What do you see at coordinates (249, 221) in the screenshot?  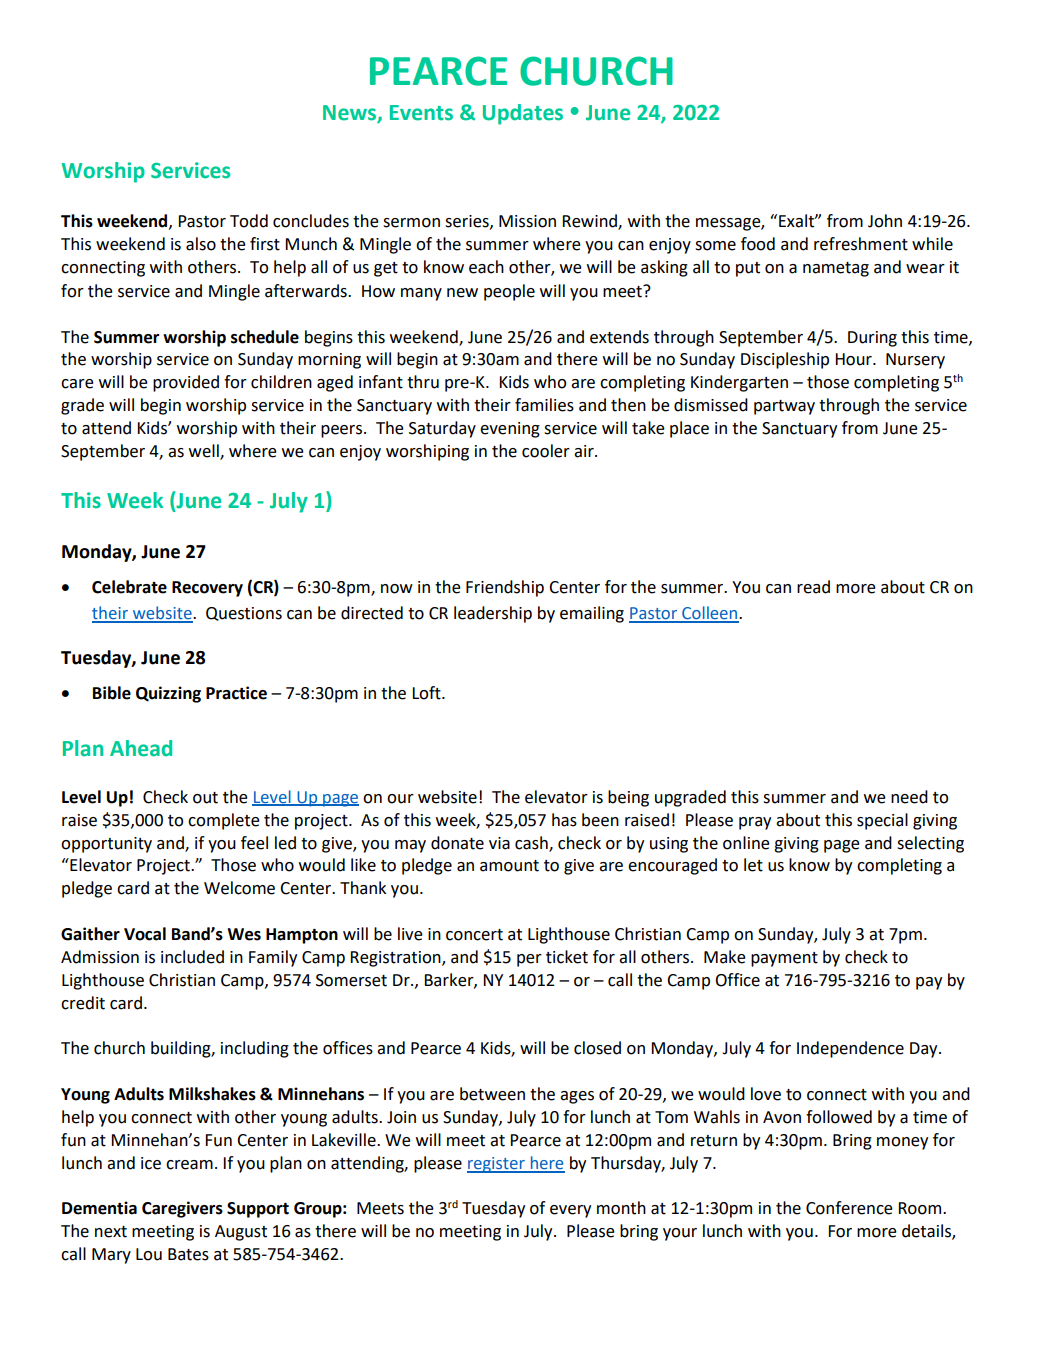 I see `Todd` at bounding box center [249, 221].
